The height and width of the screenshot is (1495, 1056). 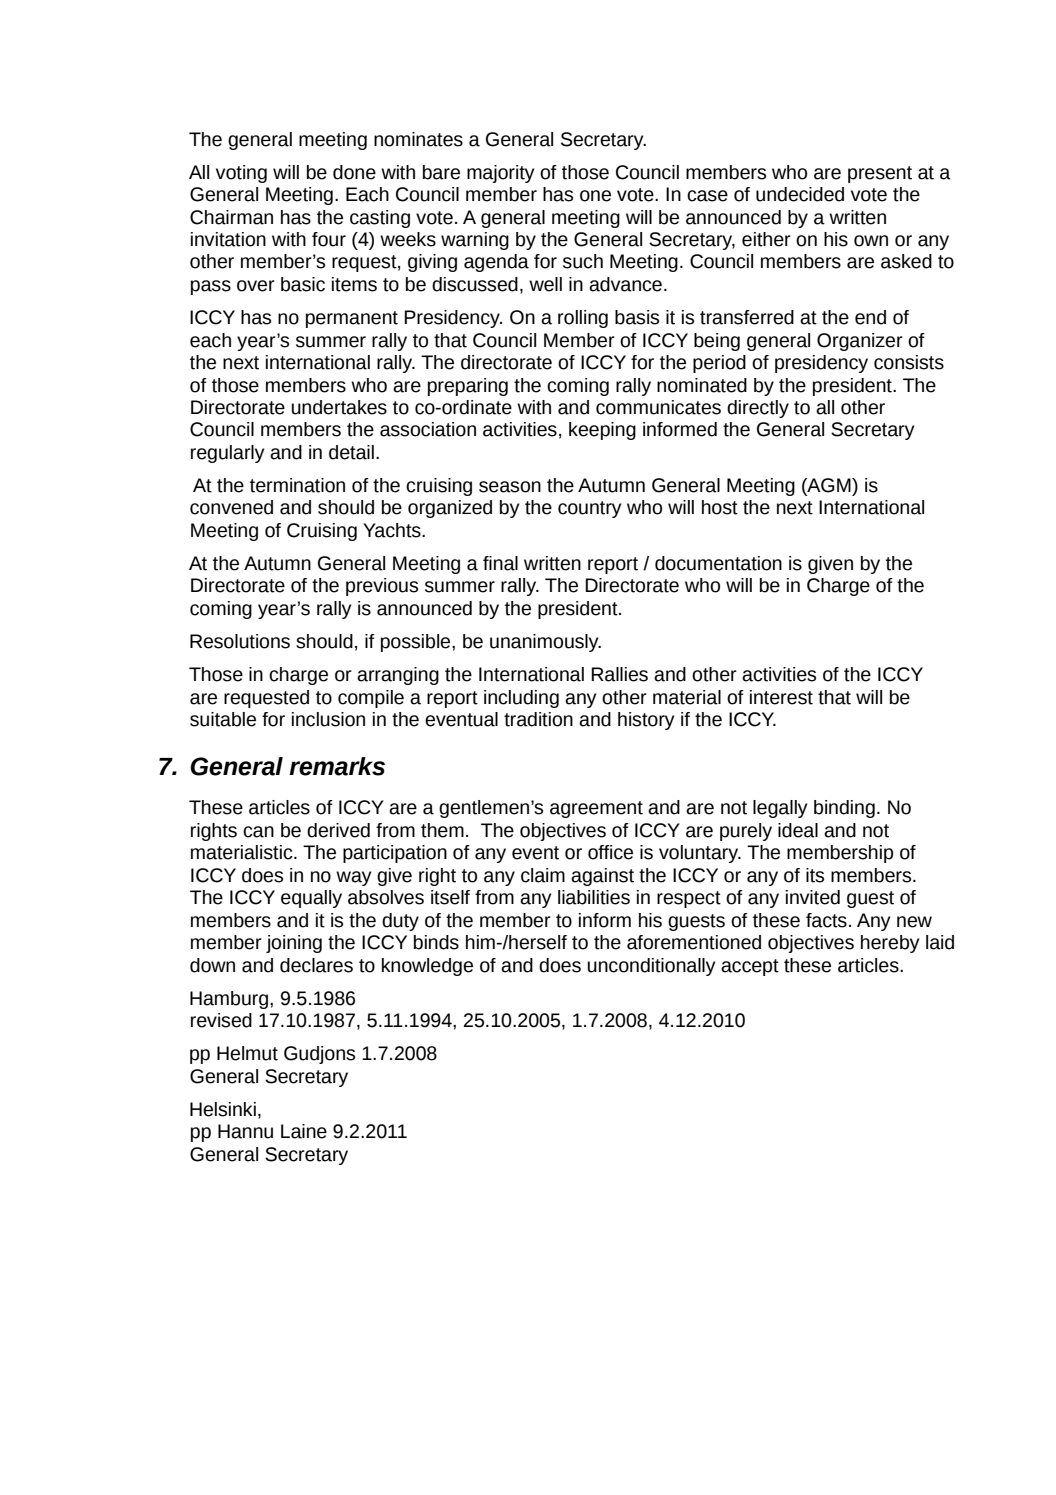 I want to click on majority, so click(x=500, y=174).
